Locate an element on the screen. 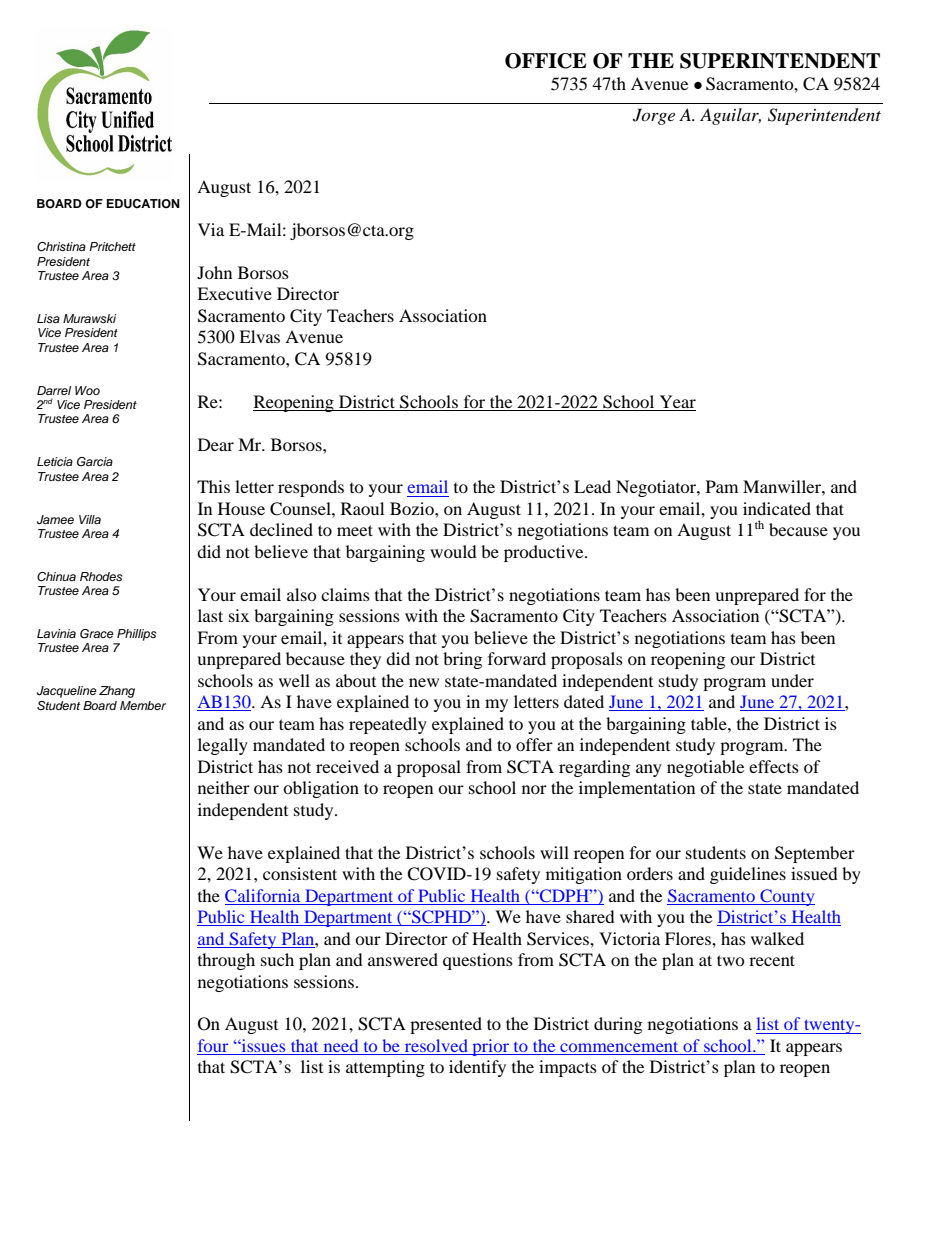  Aguilar is located at coordinates (730, 116).
